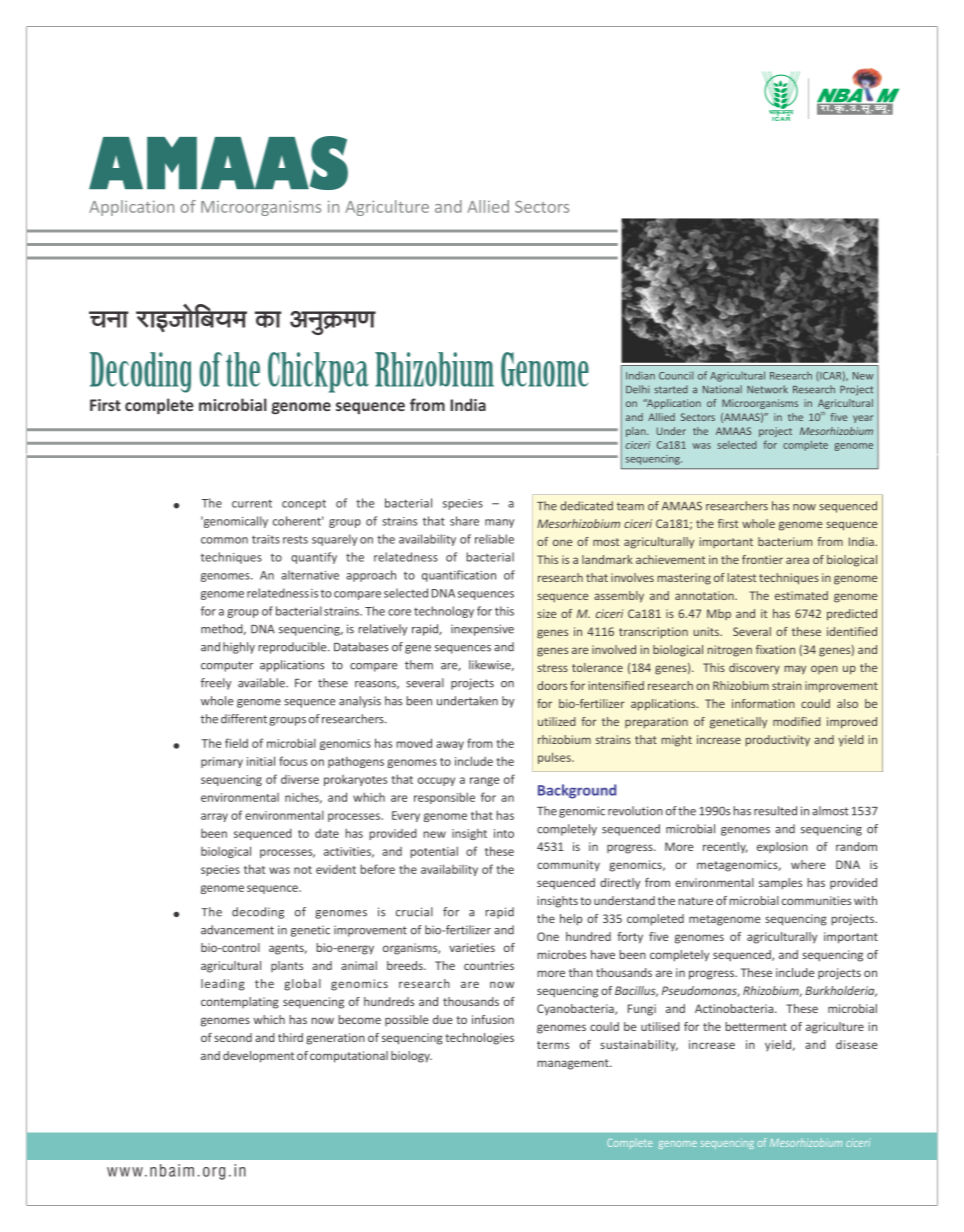 This image has width=964, height=1232. What do you see at coordinates (780, 884) in the image?
I see `samples` at bounding box center [780, 884].
